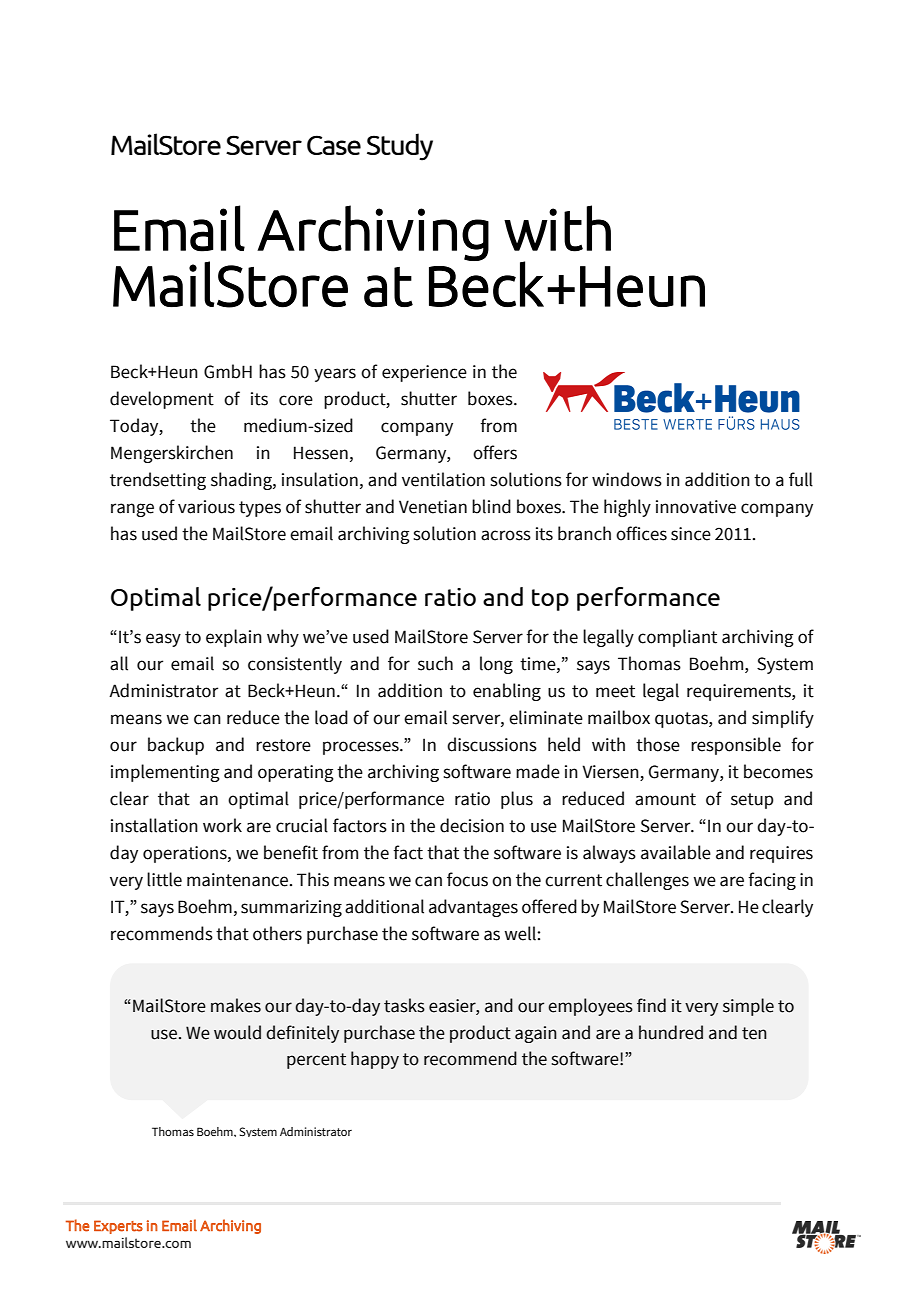 The image size is (924, 1308). Describe the element at coordinates (435, 663) in the image. I see `such` at that location.
